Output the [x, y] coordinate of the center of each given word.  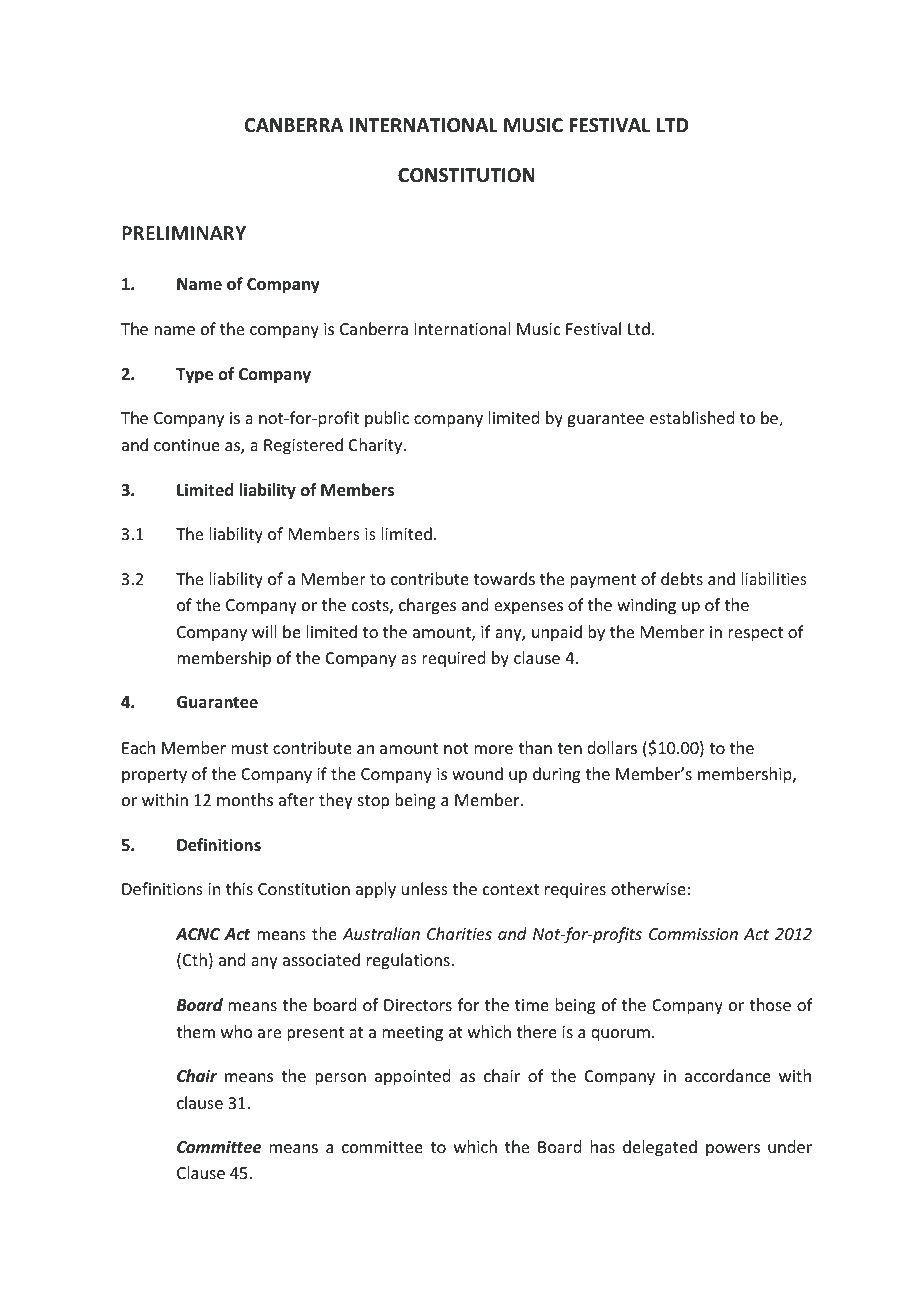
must [250, 748]
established [692, 417]
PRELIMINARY [184, 233]
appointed [412, 1077]
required [453, 659]
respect [755, 634]
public [387, 419]
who [237, 1031]
